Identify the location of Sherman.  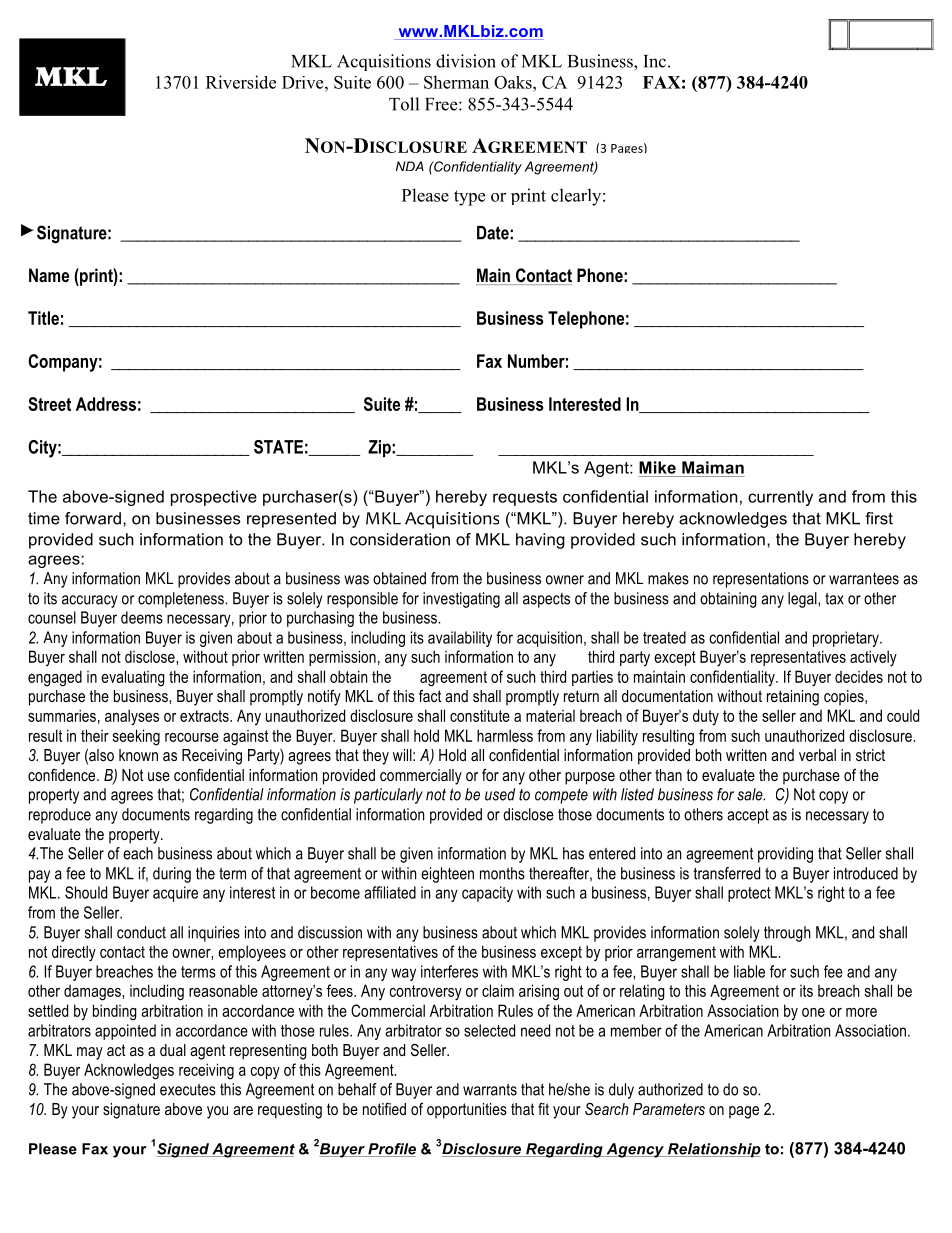
(456, 82).
